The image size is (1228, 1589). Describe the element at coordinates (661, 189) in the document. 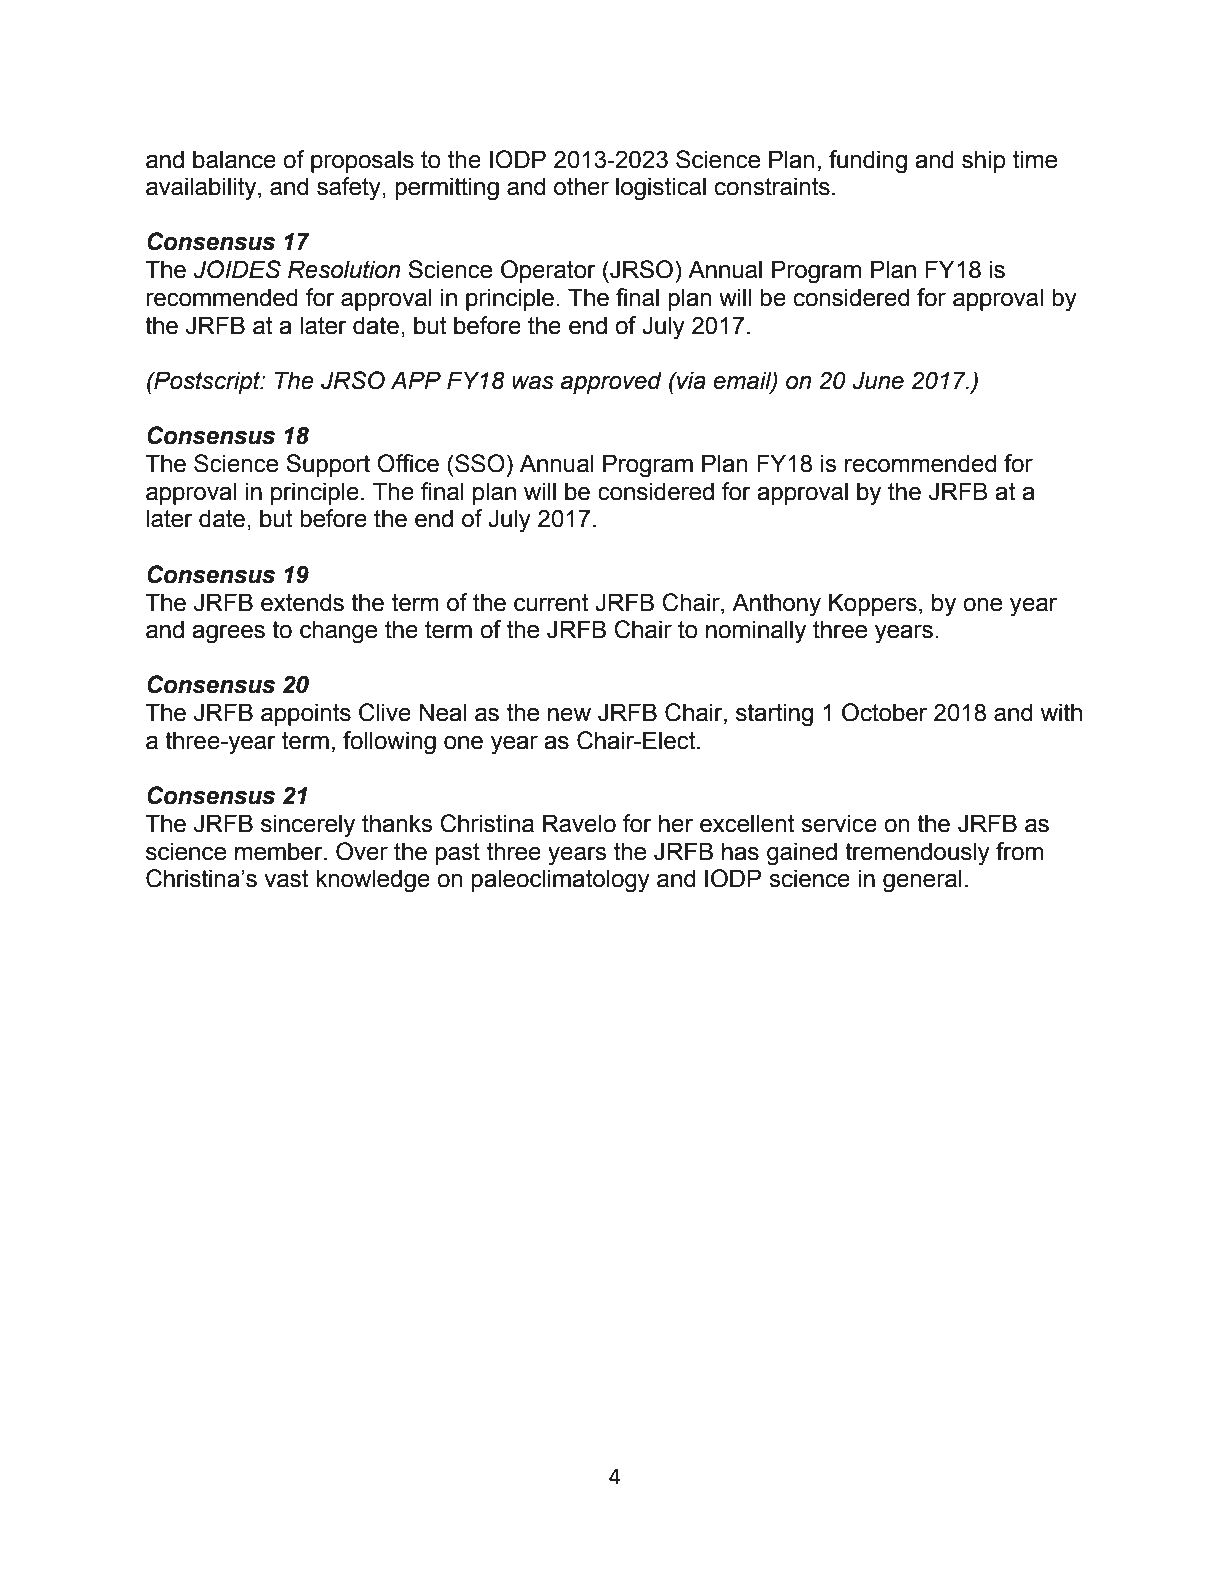

I see `logistical` at that location.
